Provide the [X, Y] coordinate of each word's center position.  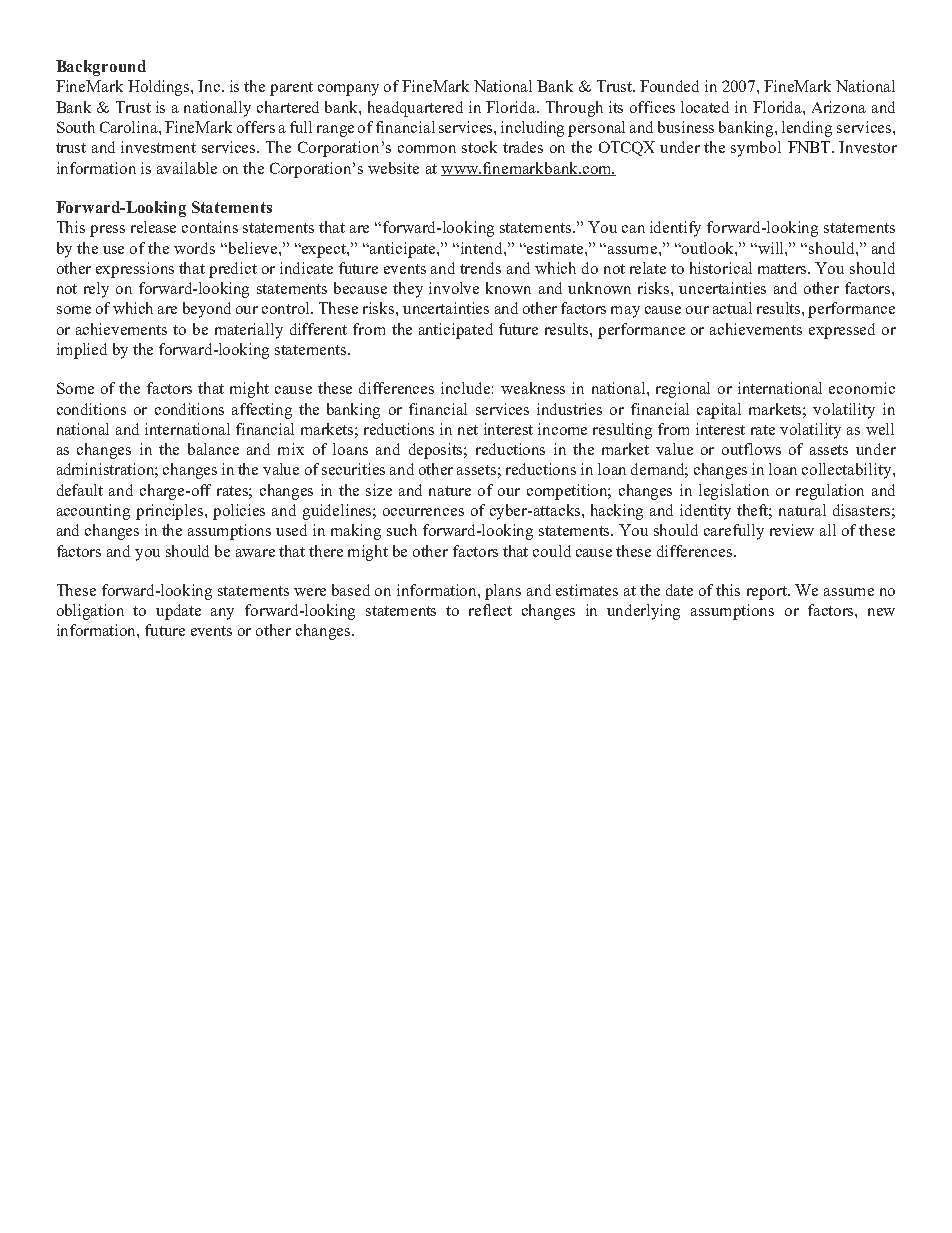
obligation [90, 612]
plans [503, 592]
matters [784, 269]
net [468, 430]
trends [480, 268]
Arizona [839, 107]
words [194, 248]
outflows [751, 449]
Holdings [160, 88]
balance [213, 449]
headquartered [415, 109]
